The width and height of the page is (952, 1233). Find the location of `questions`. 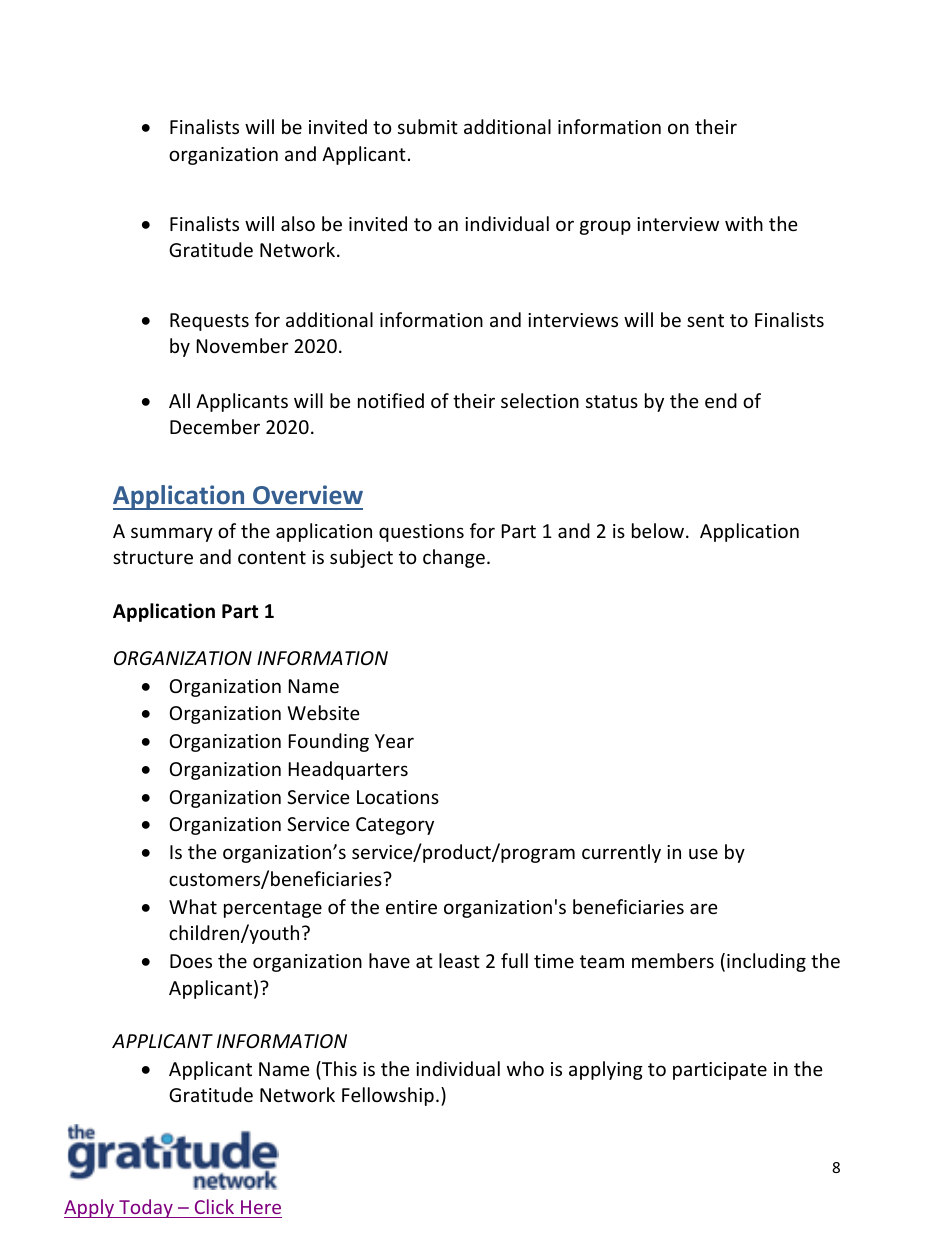

questions is located at coordinates (421, 533).
